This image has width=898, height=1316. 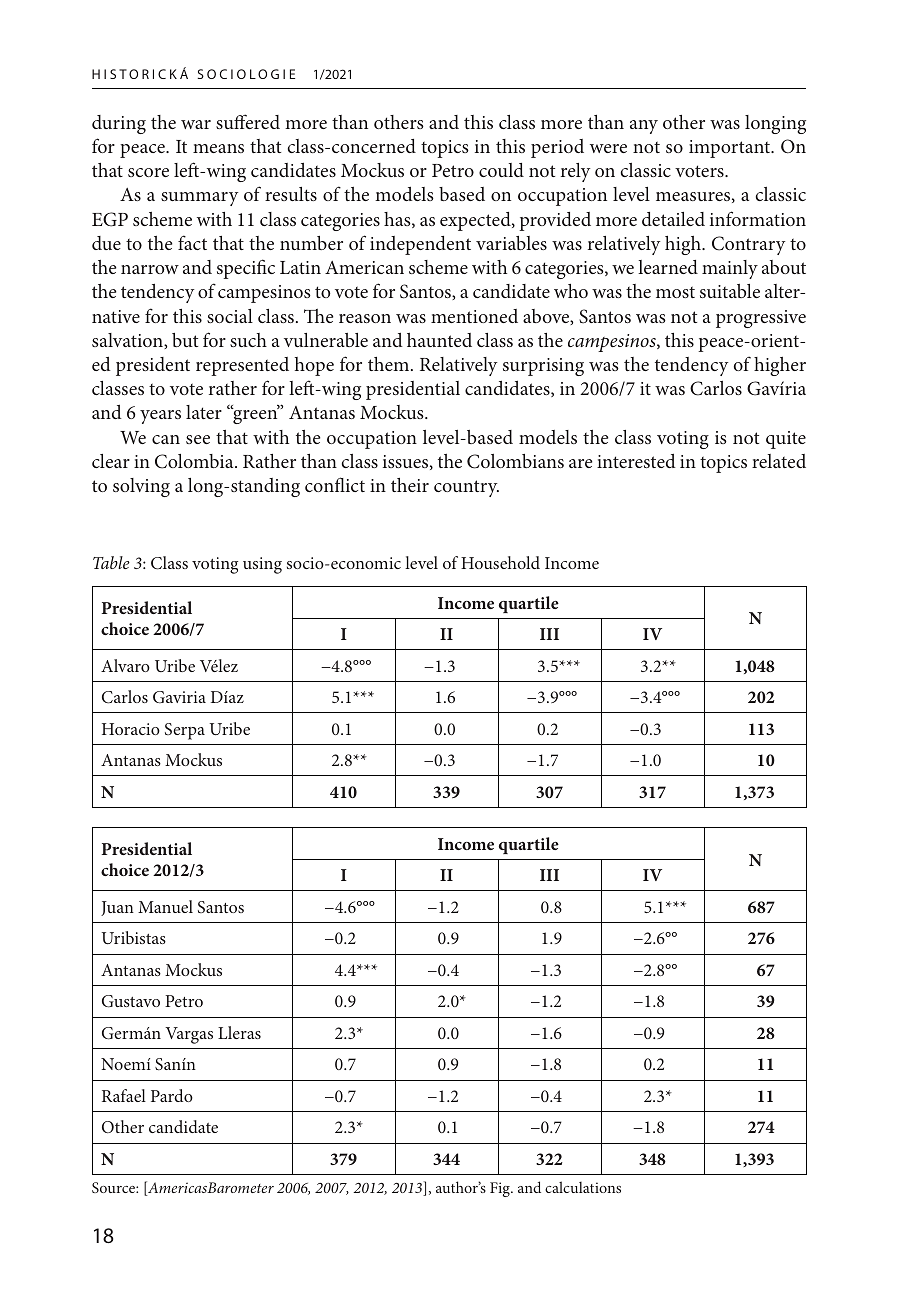 I want to click on calculations, so click(x=583, y=1187).
